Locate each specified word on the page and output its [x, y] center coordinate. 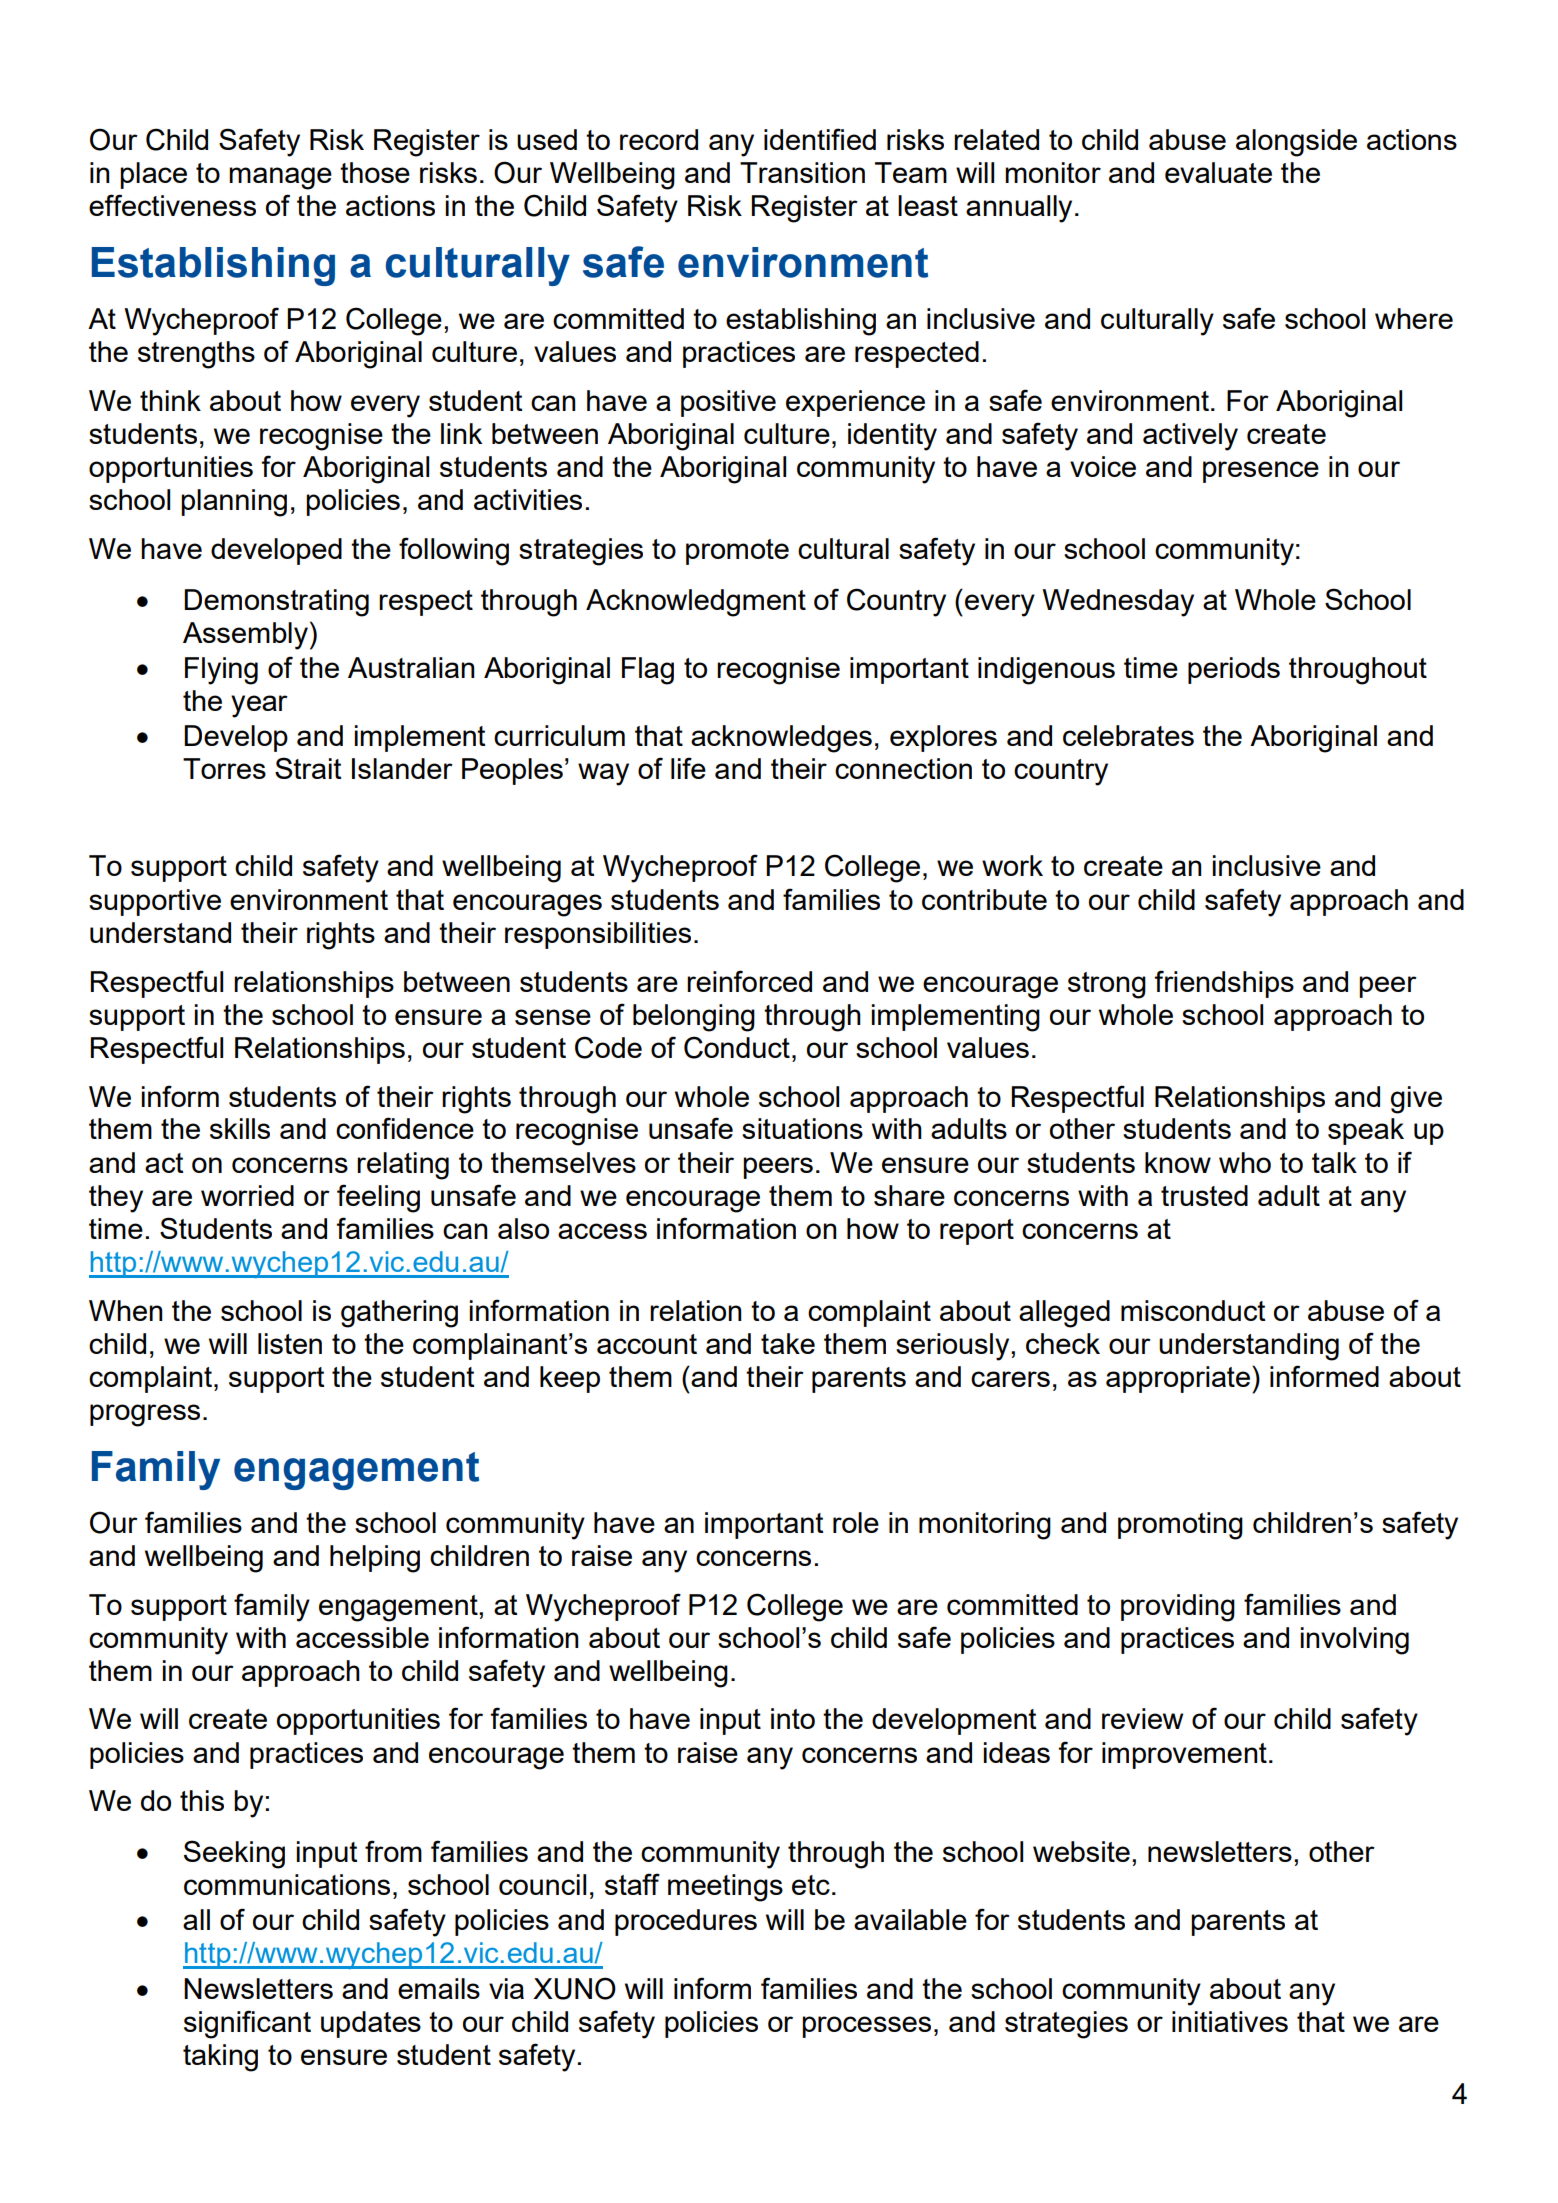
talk [1334, 1162]
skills [240, 1128]
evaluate [1218, 172]
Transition [802, 172]
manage [280, 178]
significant [247, 2024]
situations [802, 1128]
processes [866, 2027]
